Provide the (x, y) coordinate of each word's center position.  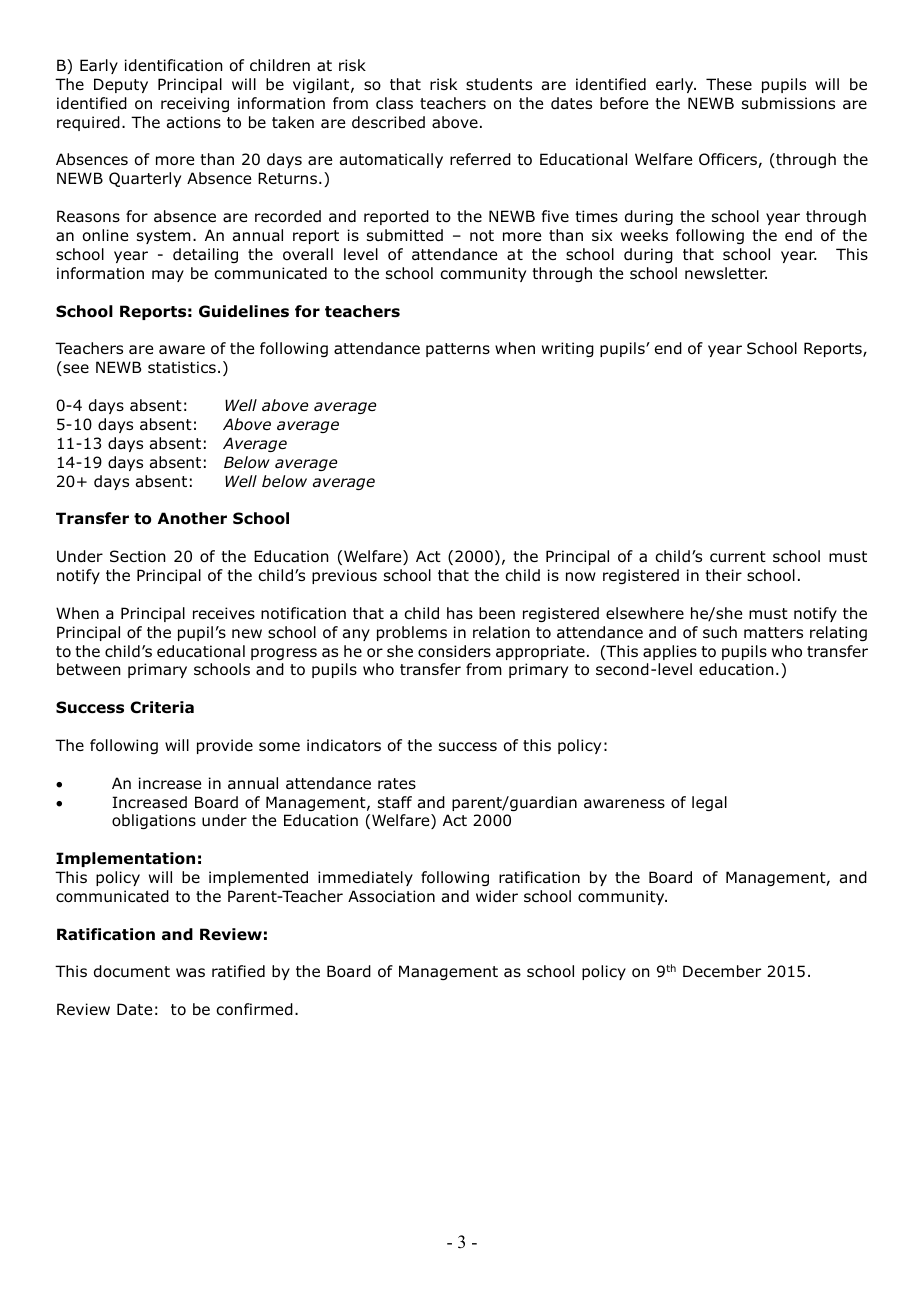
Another (192, 518)
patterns (458, 350)
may (168, 276)
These (729, 84)
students (499, 84)
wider (497, 896)
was (190, 973)
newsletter (726, 273)
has (460, 613)
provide (225, 746)
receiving (195, 104)
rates (397, 783)
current (738, 557)
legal (709, 803)
